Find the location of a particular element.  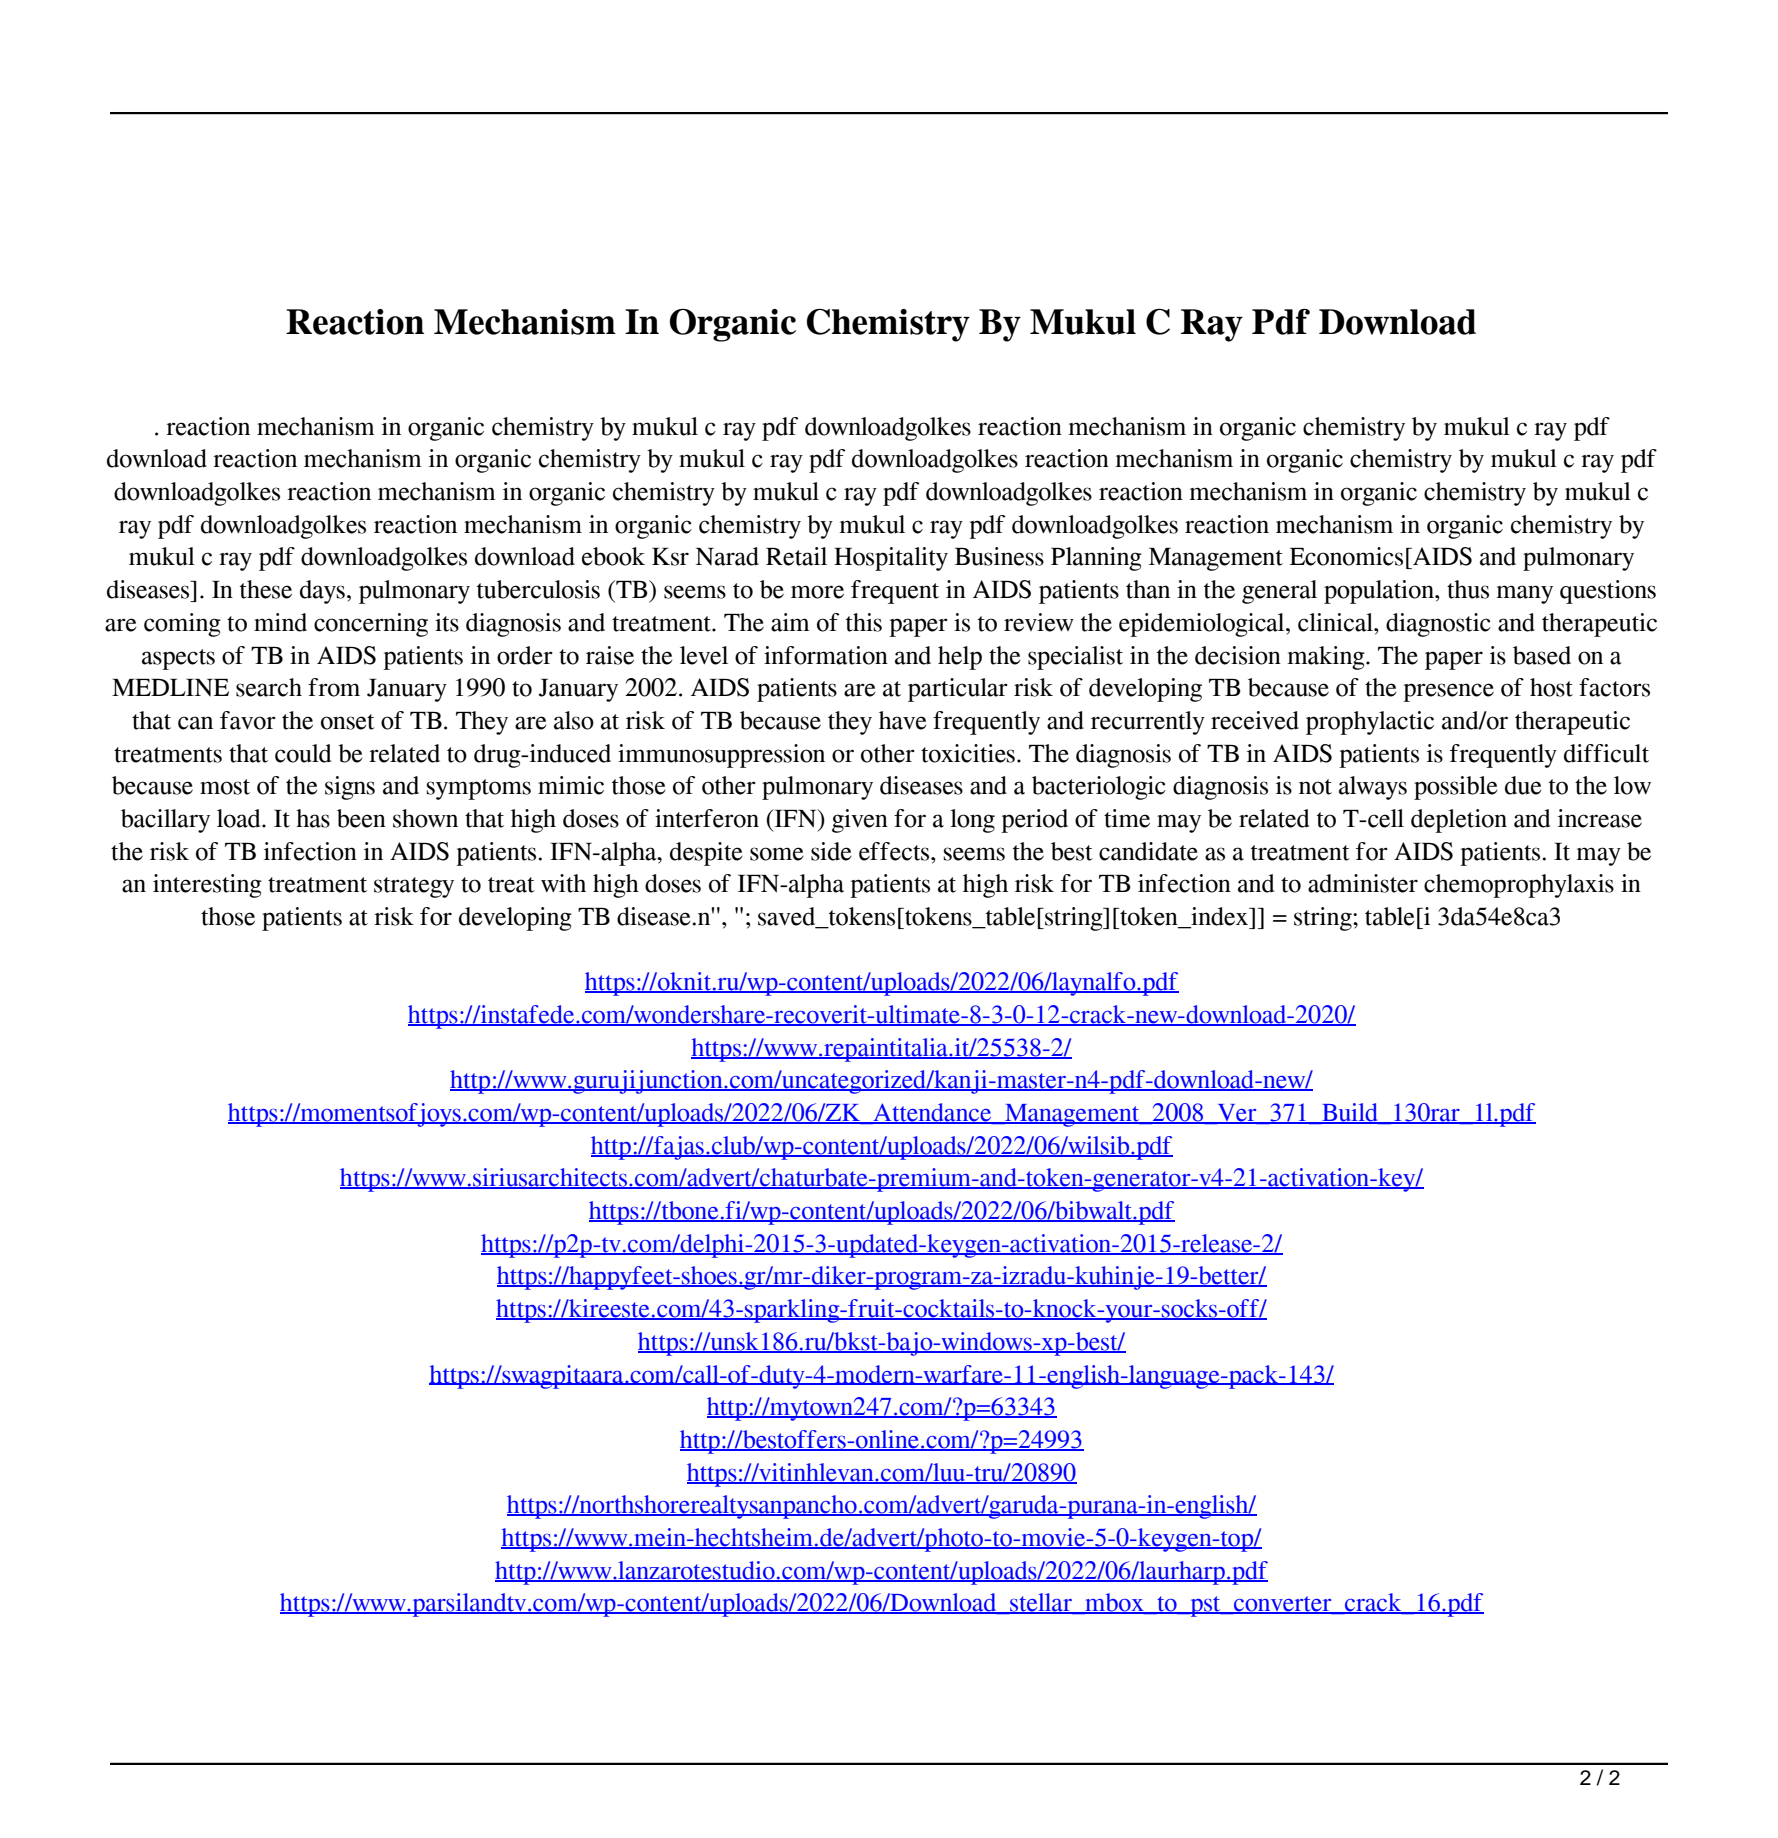

strategy is located at coordinates (414, 887).
